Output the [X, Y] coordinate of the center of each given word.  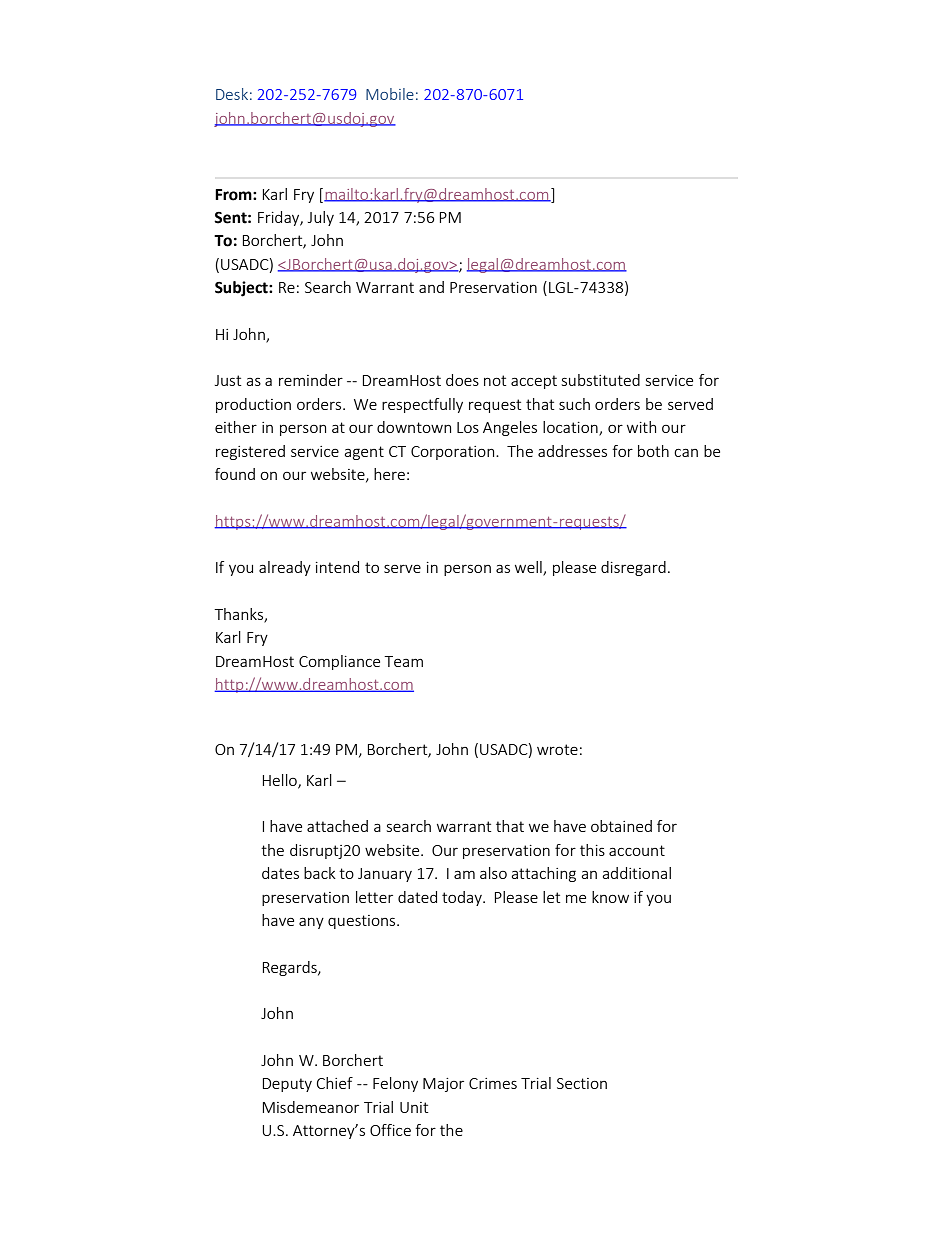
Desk [232, 94]
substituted [601, 380]
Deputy [287, 1085]
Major [443, 1085]
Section [582, 1083]
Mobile [390, 94]
